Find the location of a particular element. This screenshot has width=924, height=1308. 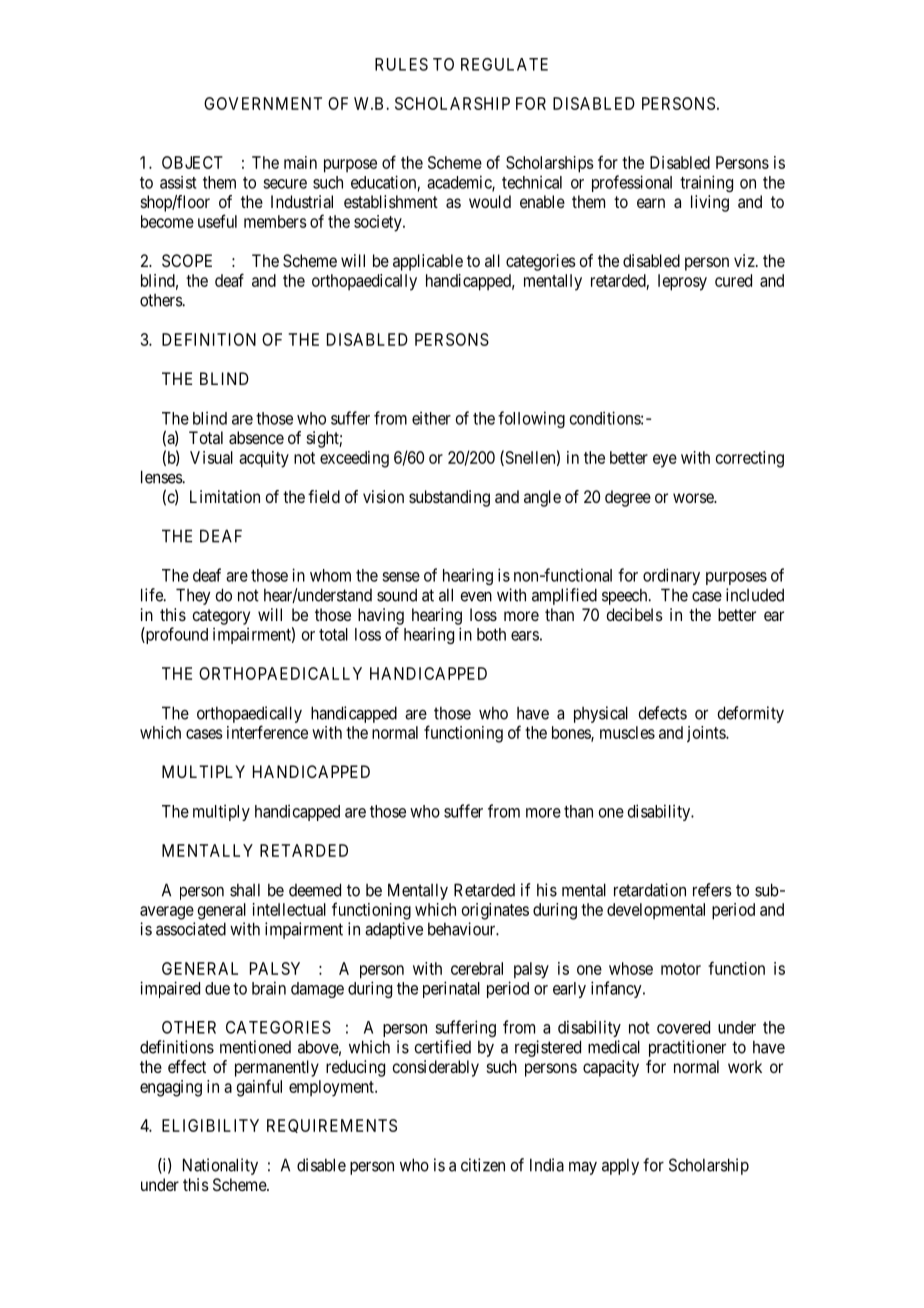

either is located at coordinates (431, 418).
